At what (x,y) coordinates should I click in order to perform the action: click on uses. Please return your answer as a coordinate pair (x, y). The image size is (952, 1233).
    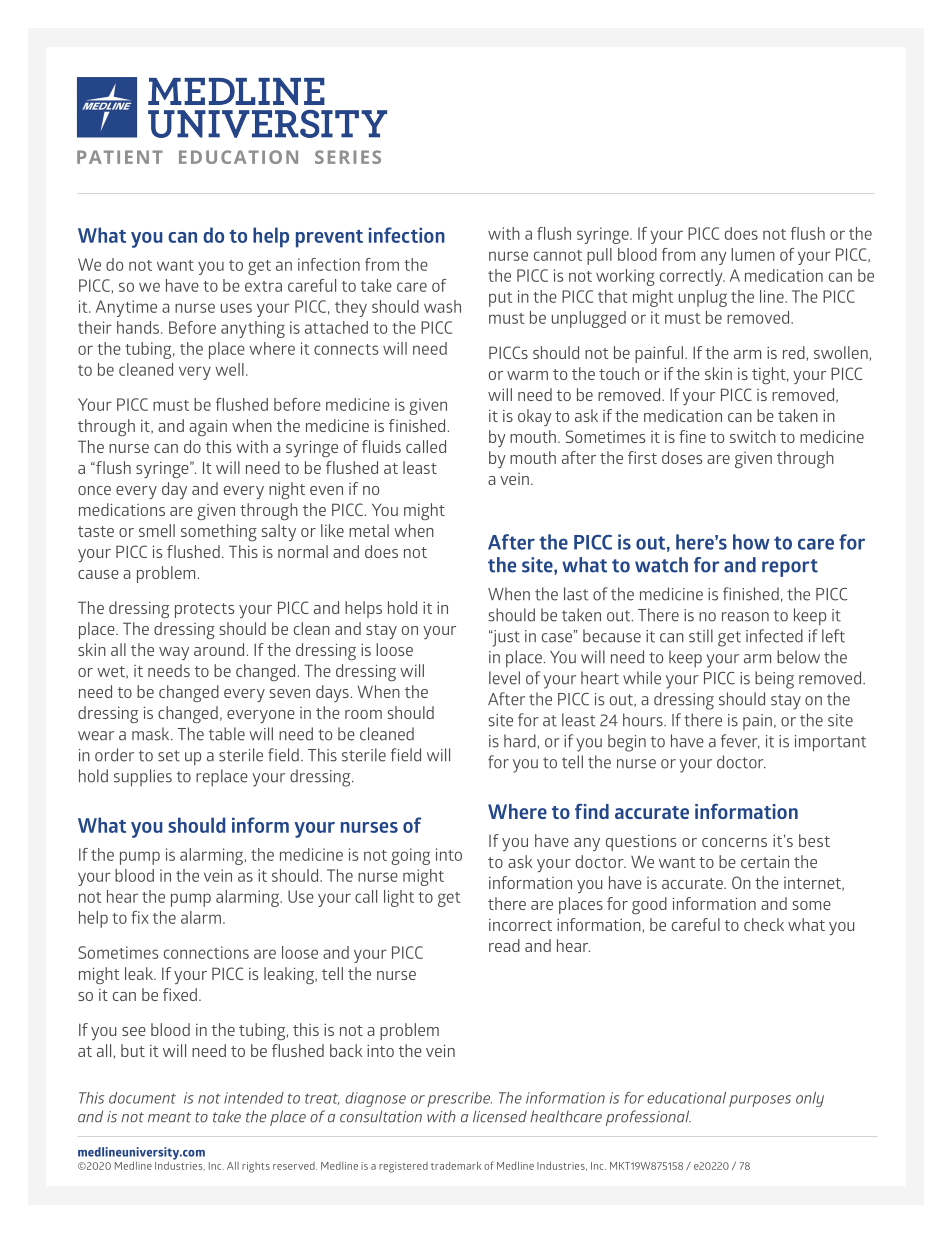
    Looking at the image, I should click on (236, 308).
